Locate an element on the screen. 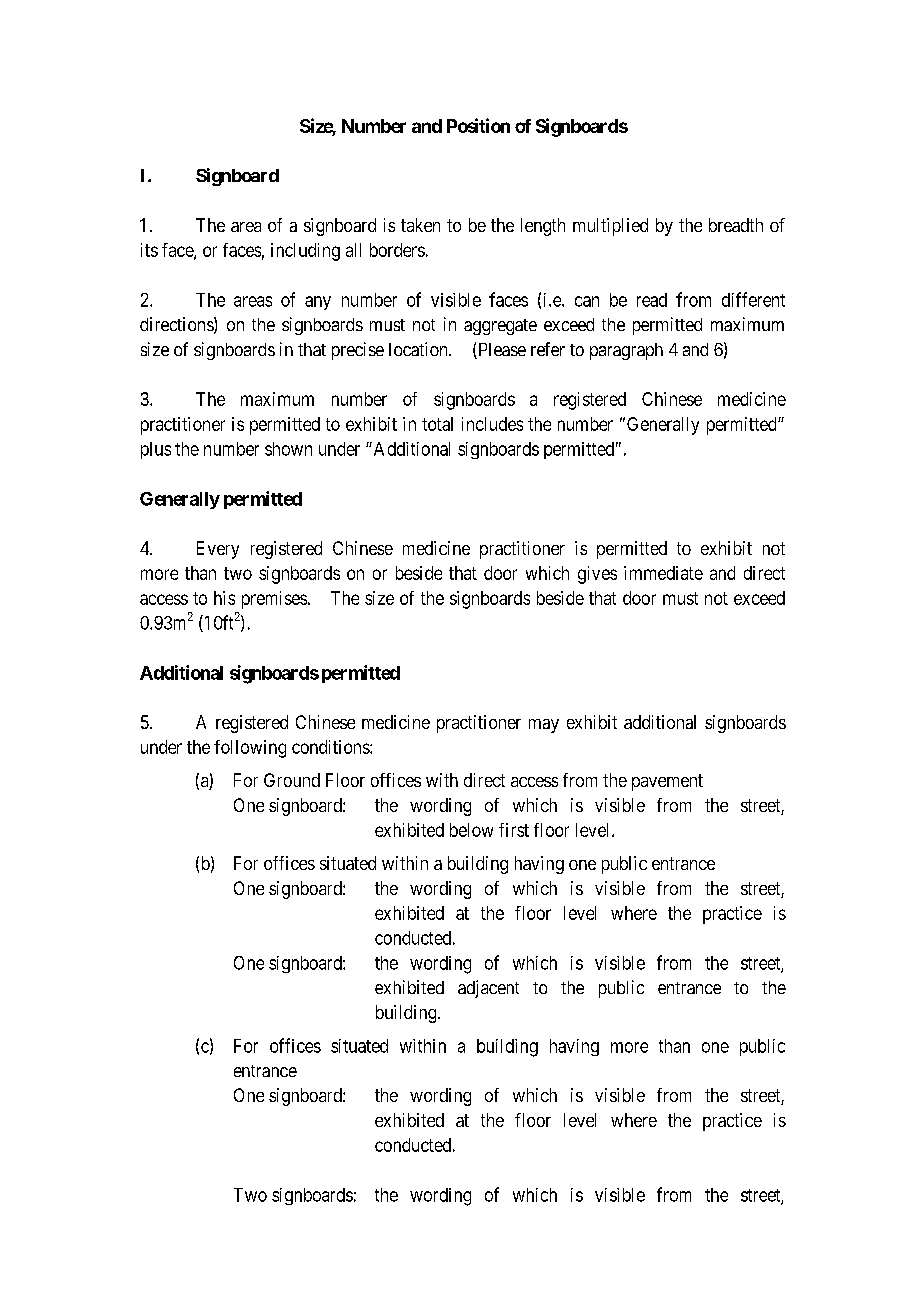 The height and width of the screenshot is (1308, 924). adjacent is located at coordinates (488, 989).
